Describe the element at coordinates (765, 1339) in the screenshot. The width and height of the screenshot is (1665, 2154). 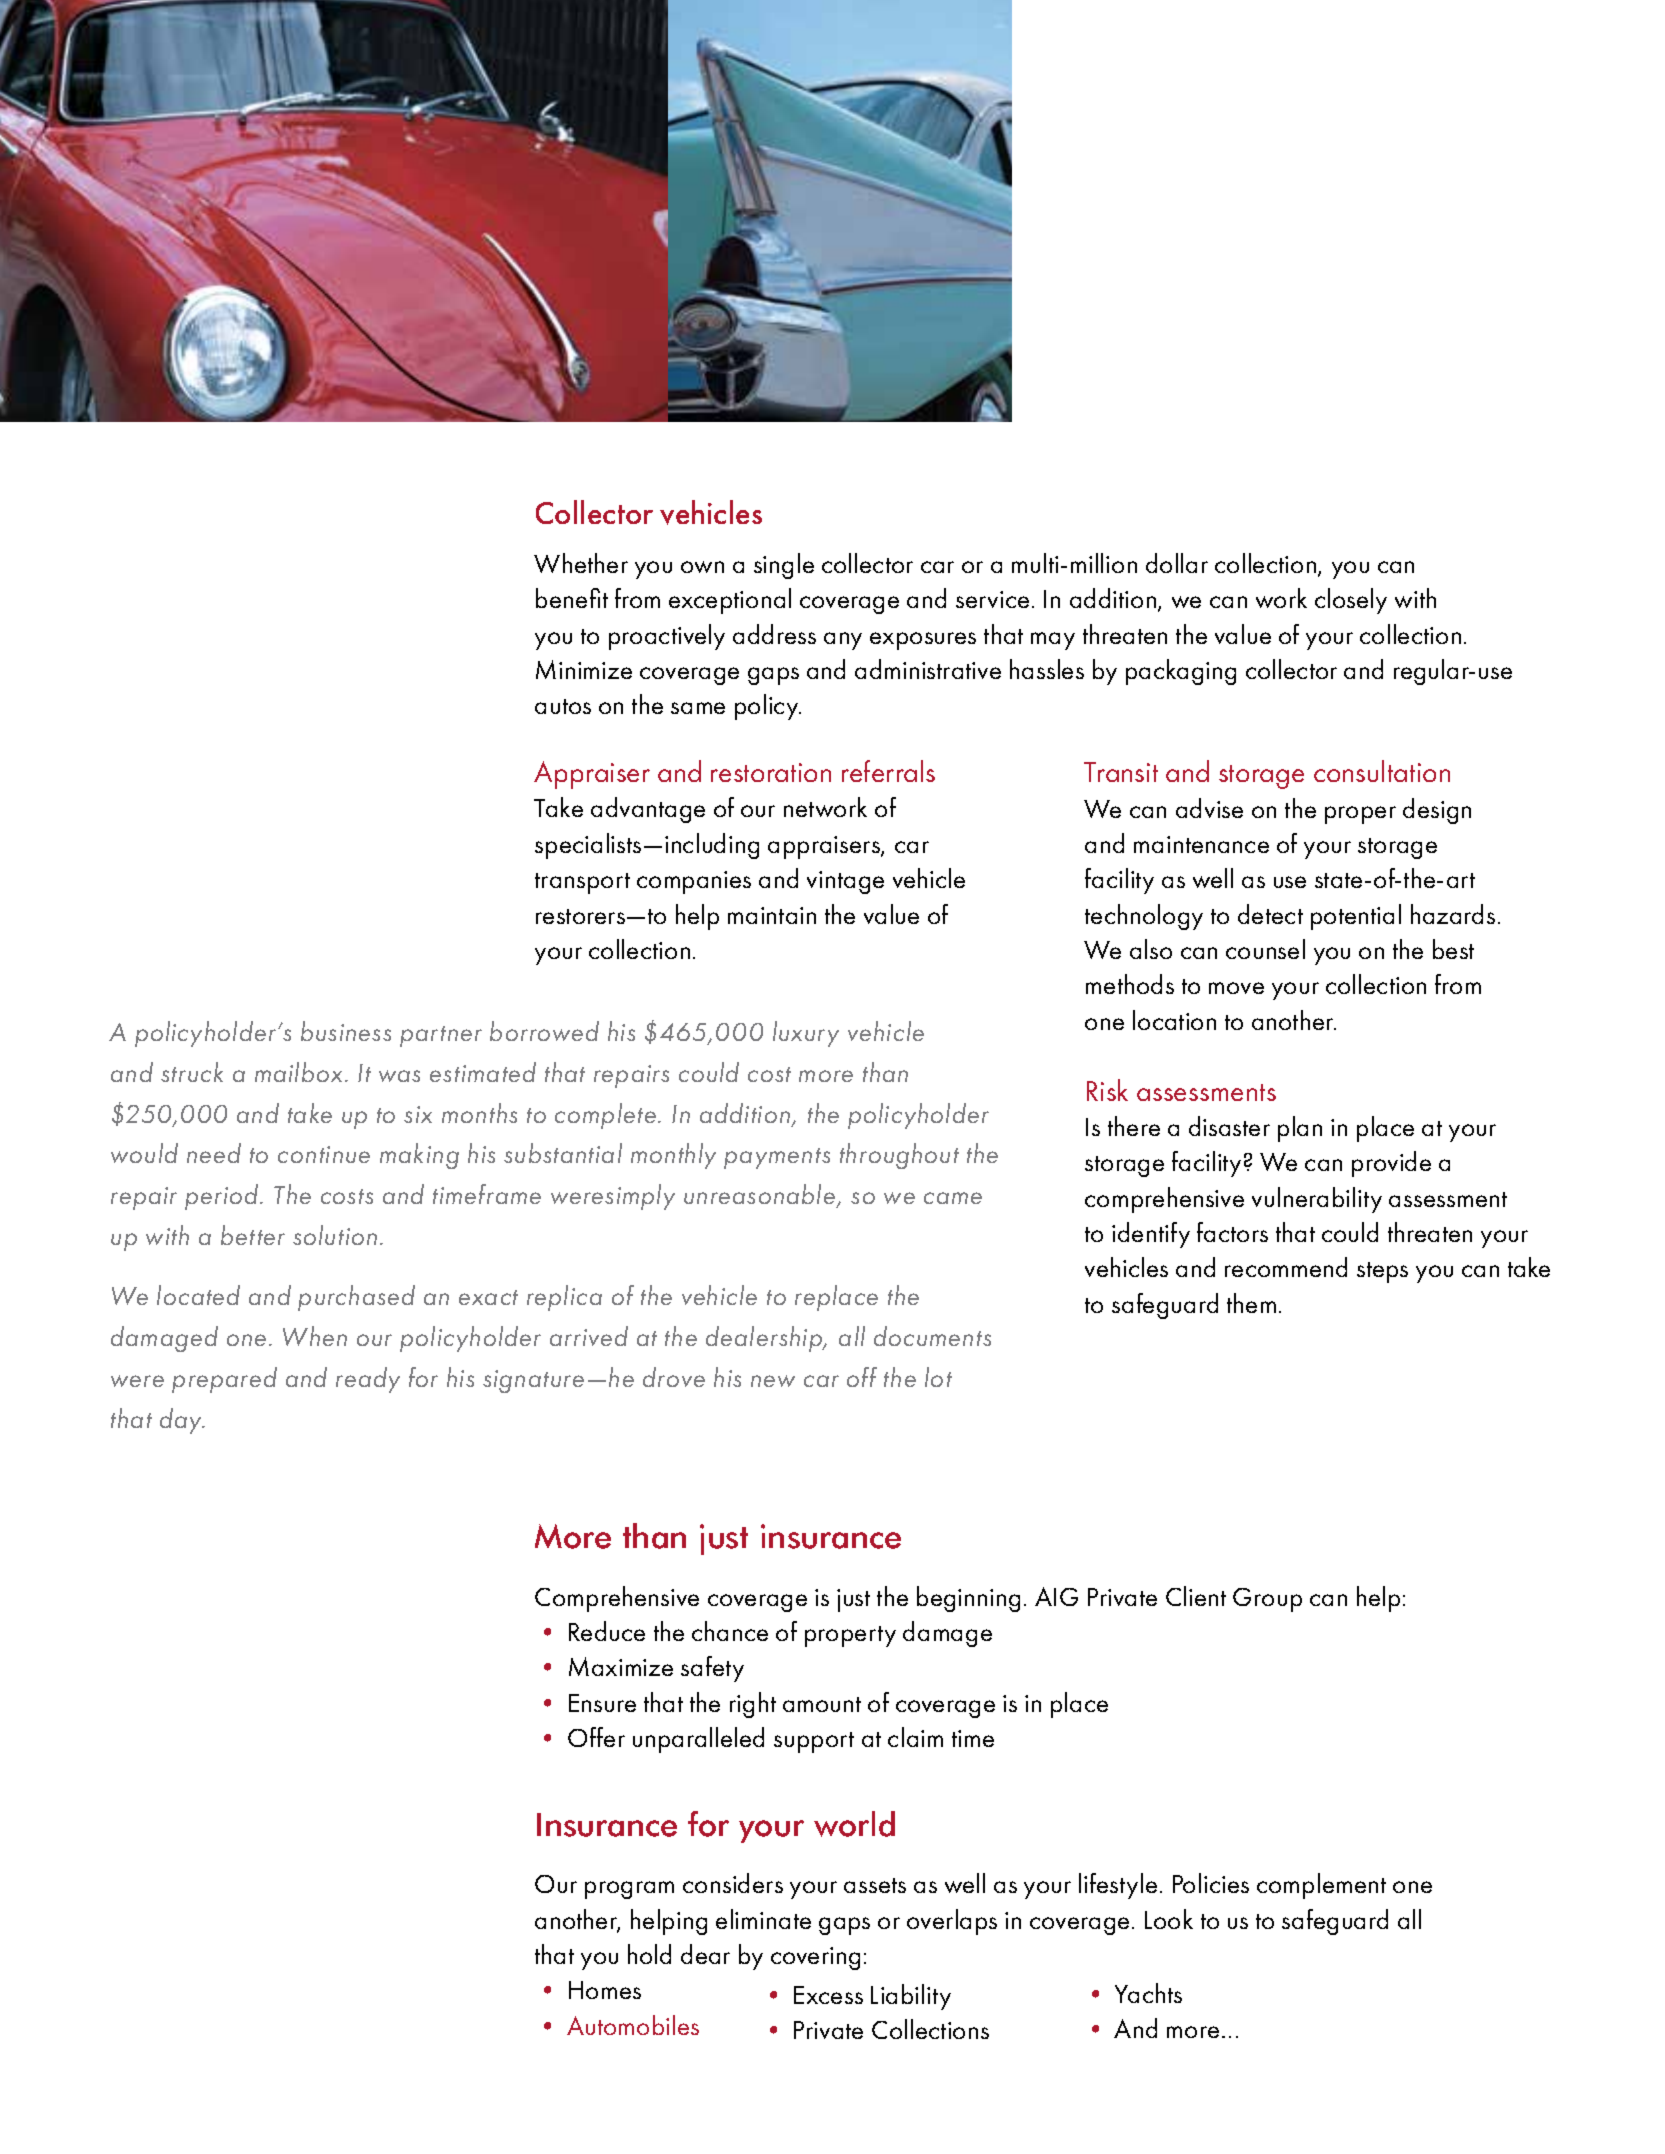
I see `dealership` at that location.
